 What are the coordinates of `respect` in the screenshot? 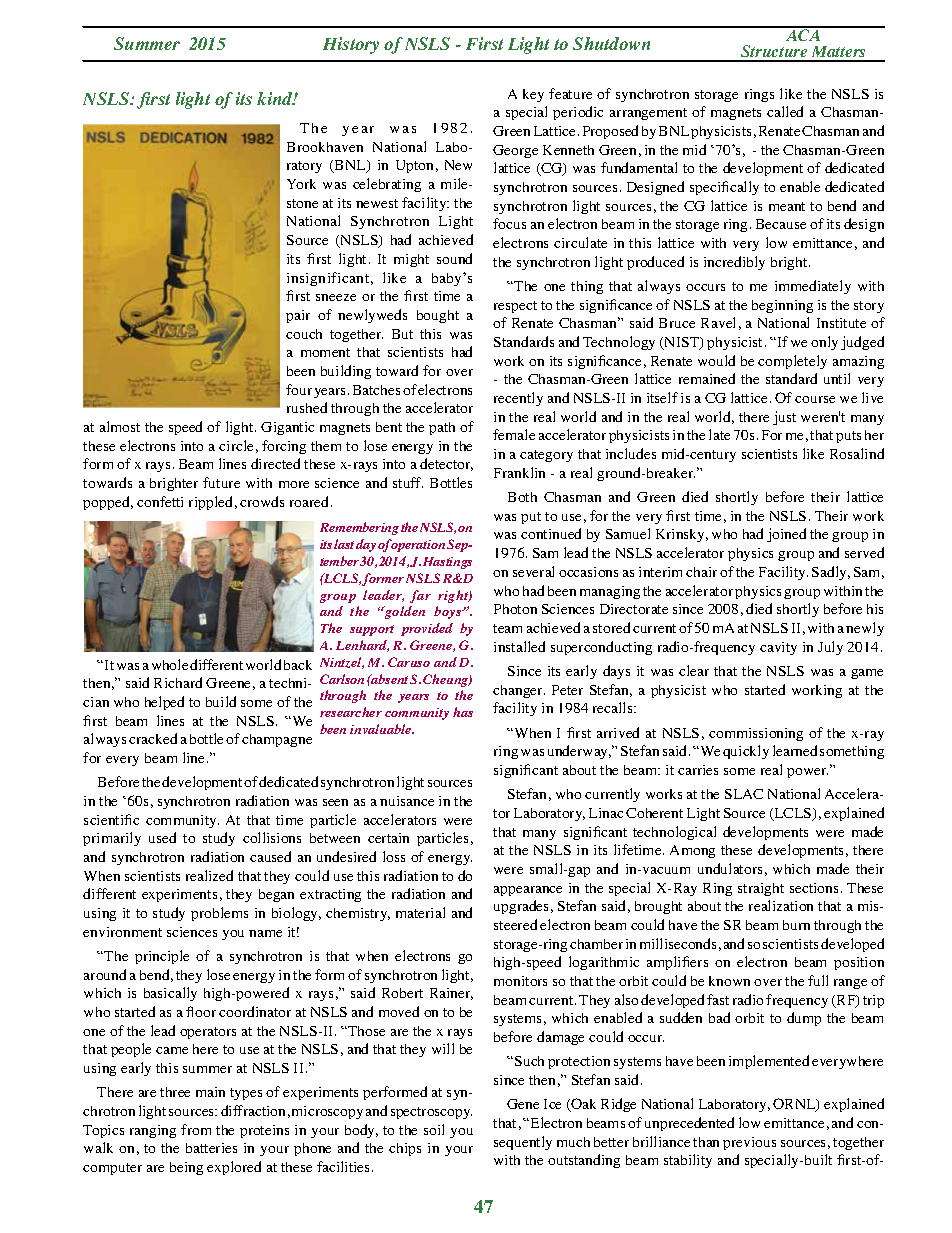 It's located at (515, 307).
